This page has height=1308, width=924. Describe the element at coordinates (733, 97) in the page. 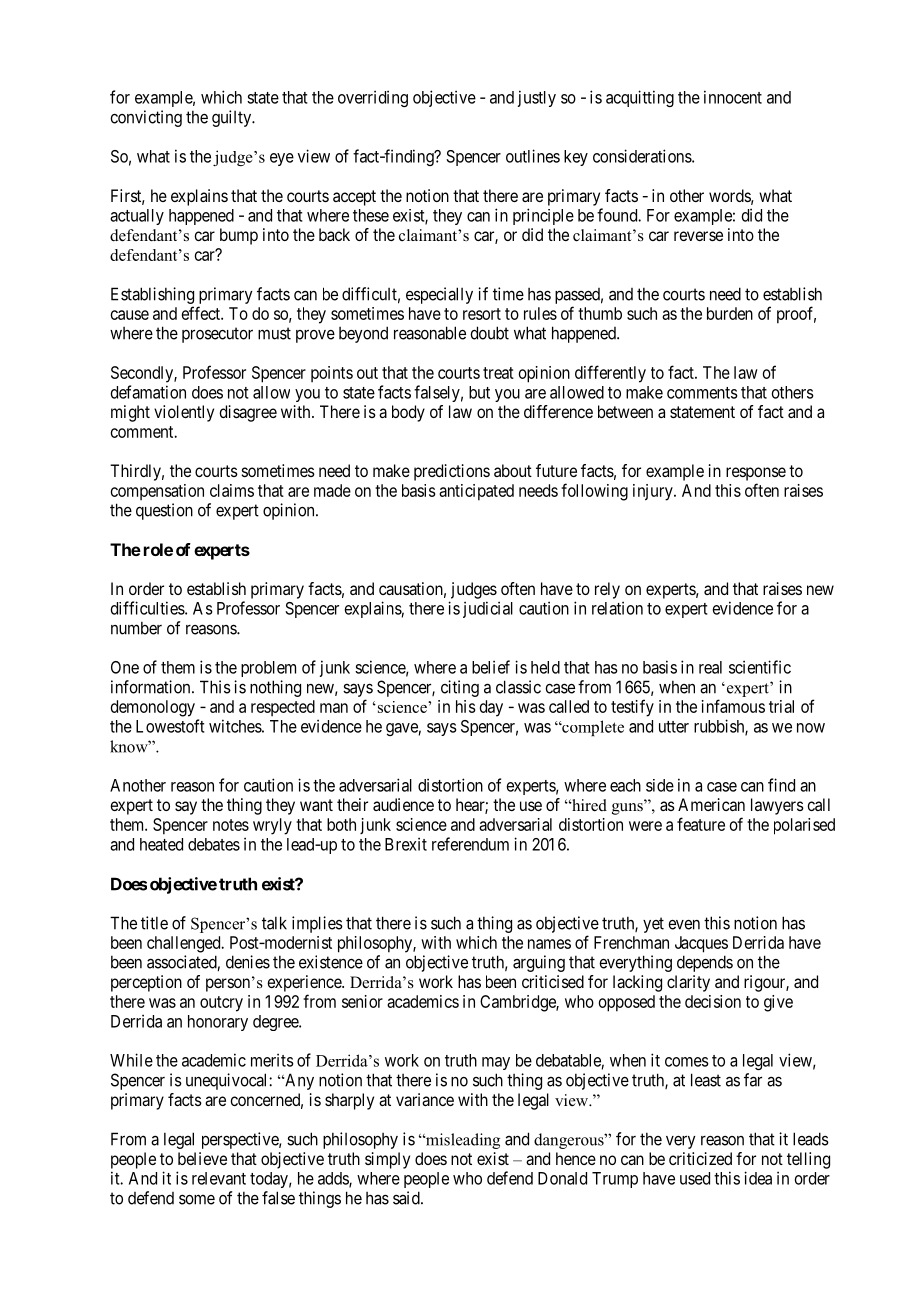

I see `innocent` at that location.
